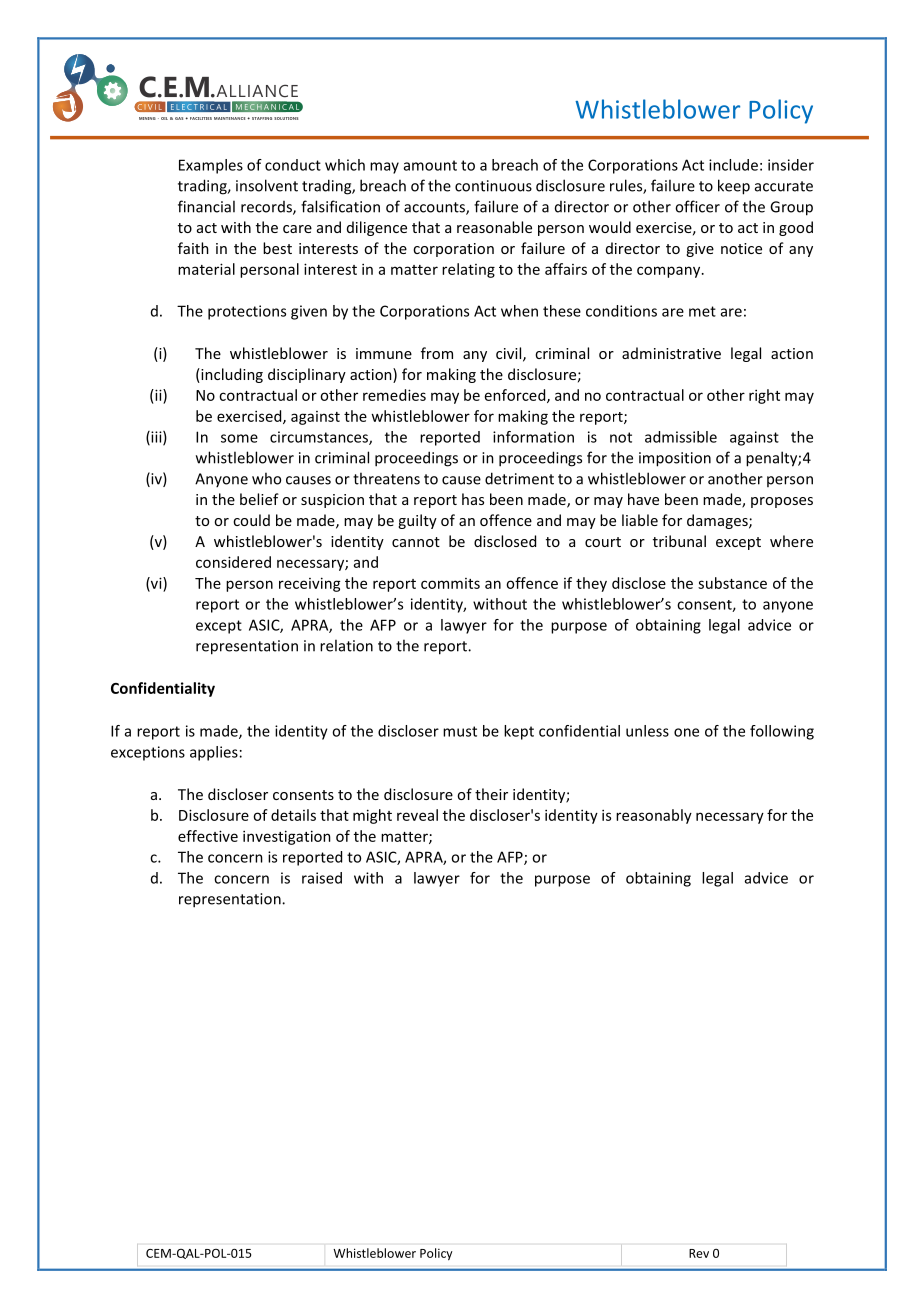 The width and height of the screenshot is (924, 1308). What do you see at coordinates (734, 187) in the screenshot?
I see `keep` at bounding box center [734, 187].
